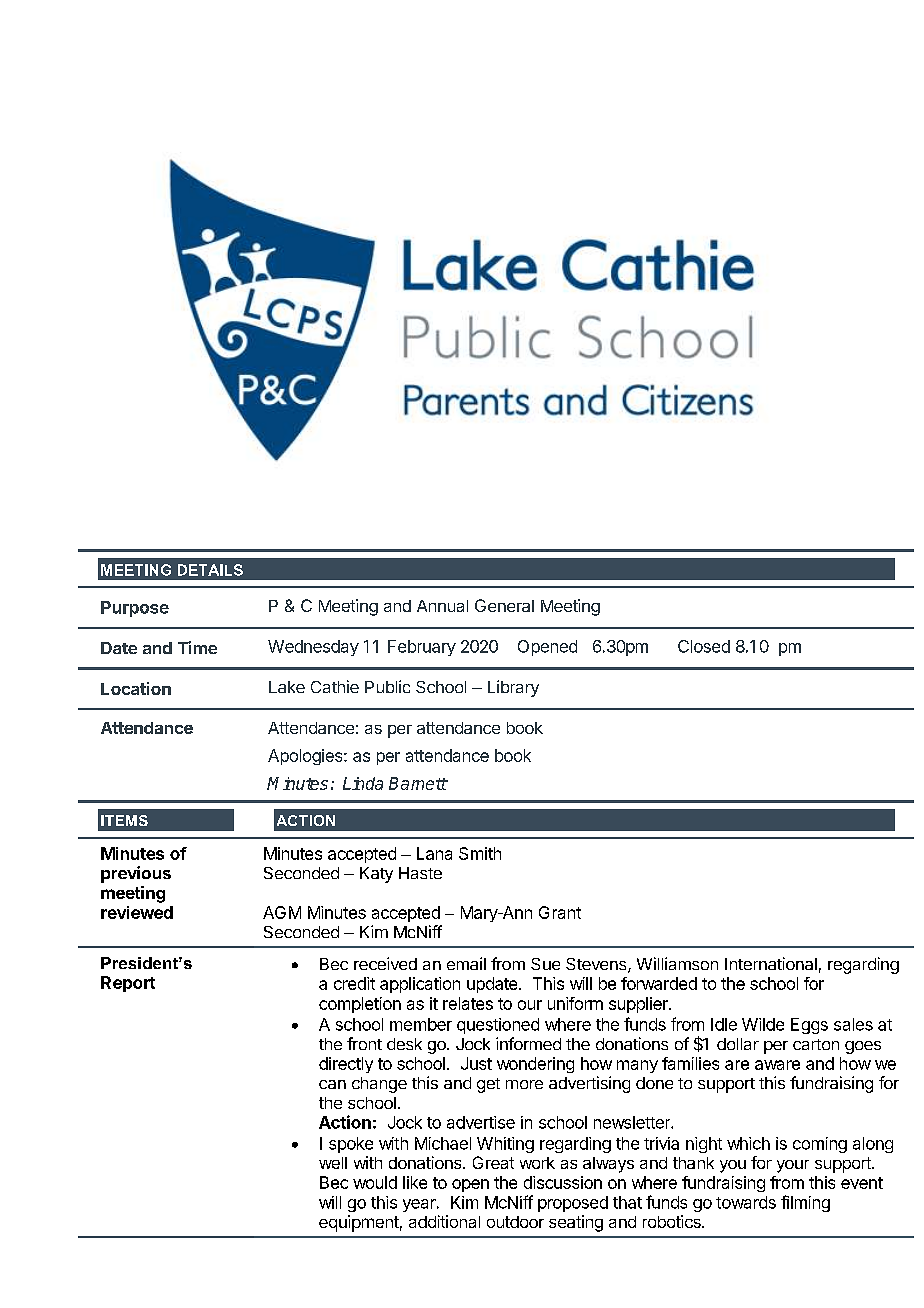  I want to click on well, so click(333, 1163).
